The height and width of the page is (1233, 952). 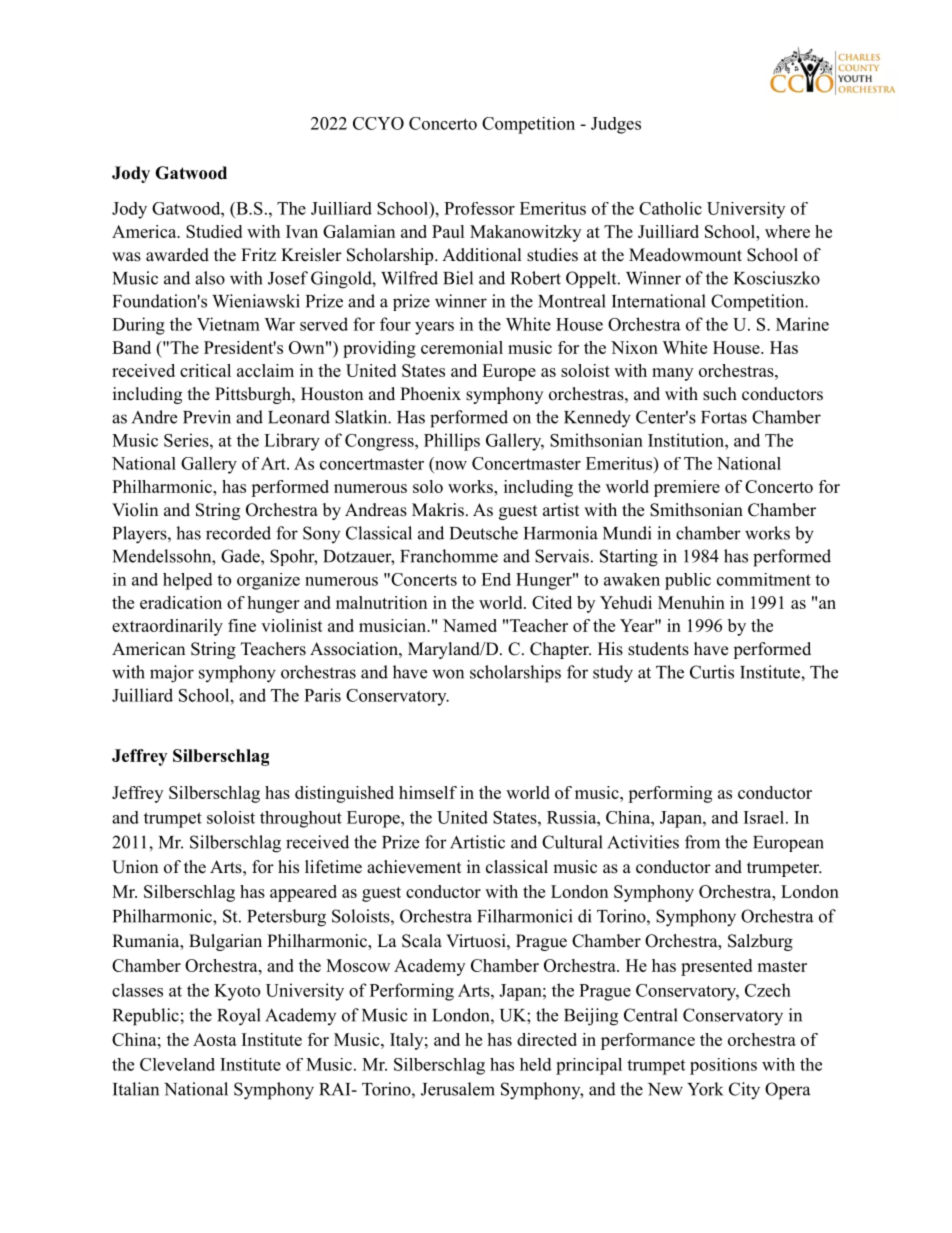 I want to click on Phillips, so click(x=452, y=442).
